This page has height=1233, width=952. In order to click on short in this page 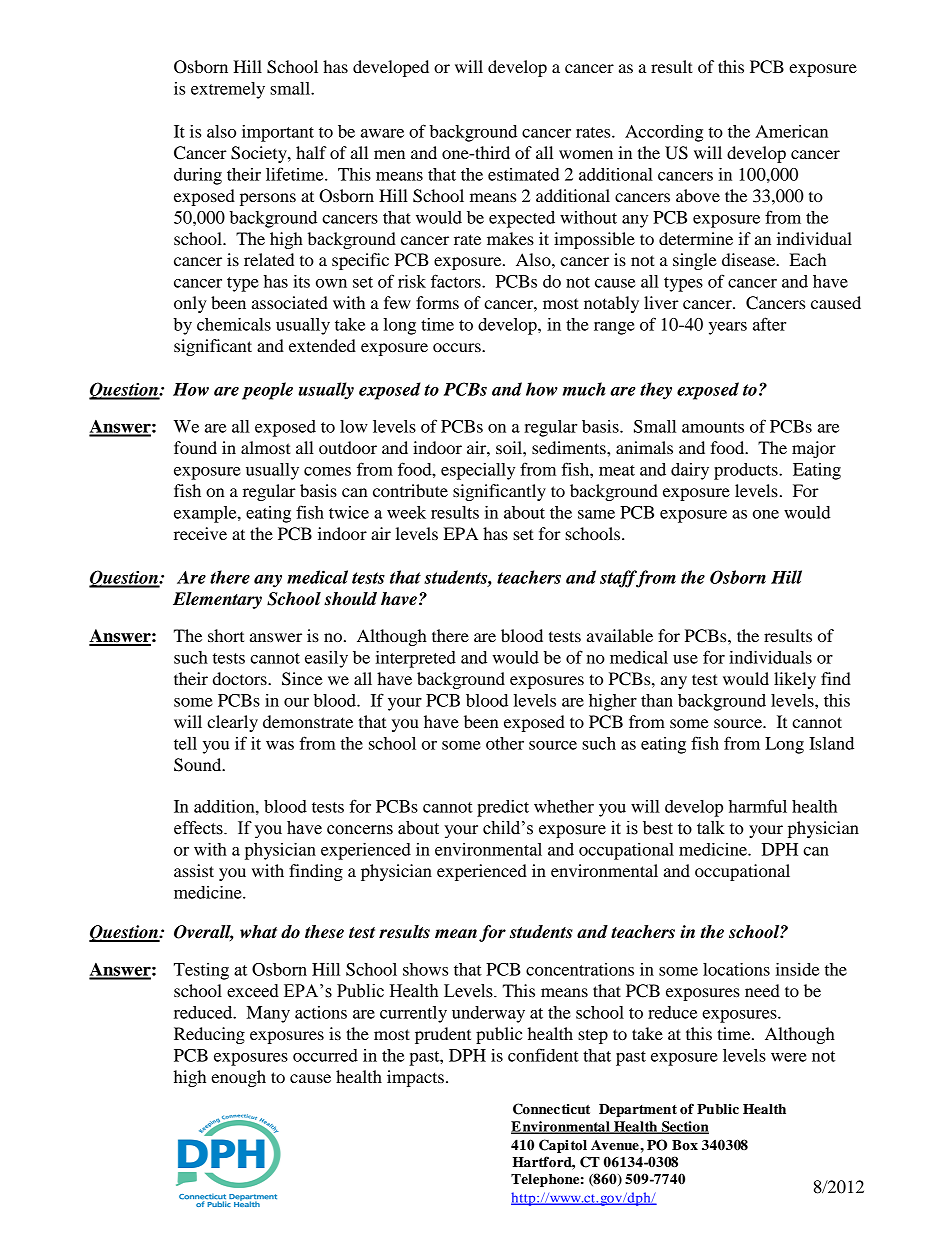, I will do `click(226, 635)`.
